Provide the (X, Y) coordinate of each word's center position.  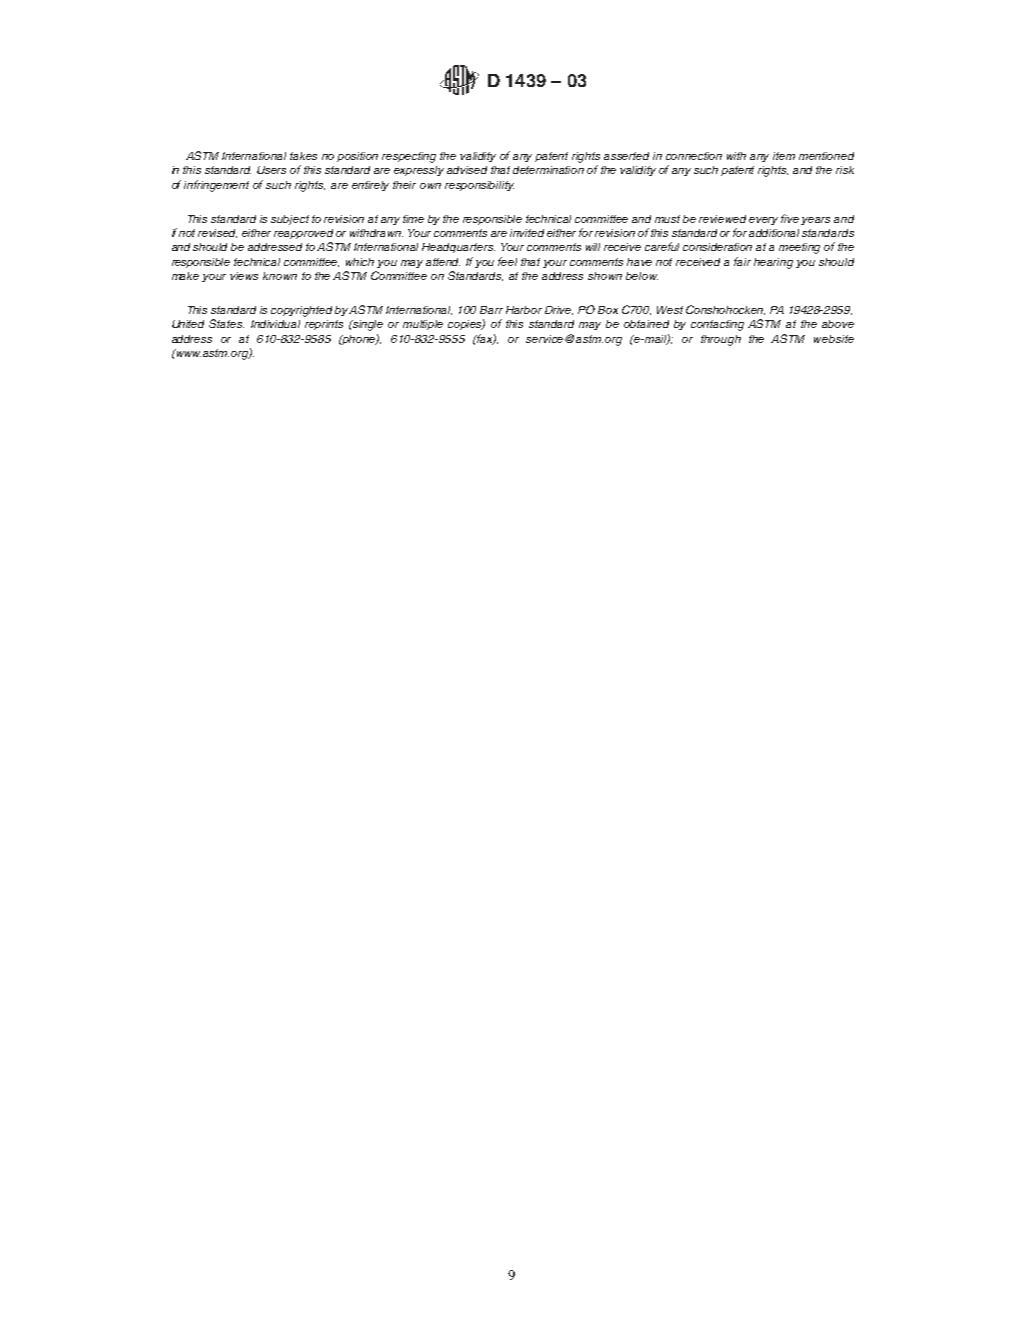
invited (527, 233)
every (763, 221)
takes (303, 156)
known (280, 276)
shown (605, 276)
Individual (275, 324)
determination (548, 170)
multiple (423, 325)
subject (290, 220)
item (784, 156)
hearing (773, 263)
